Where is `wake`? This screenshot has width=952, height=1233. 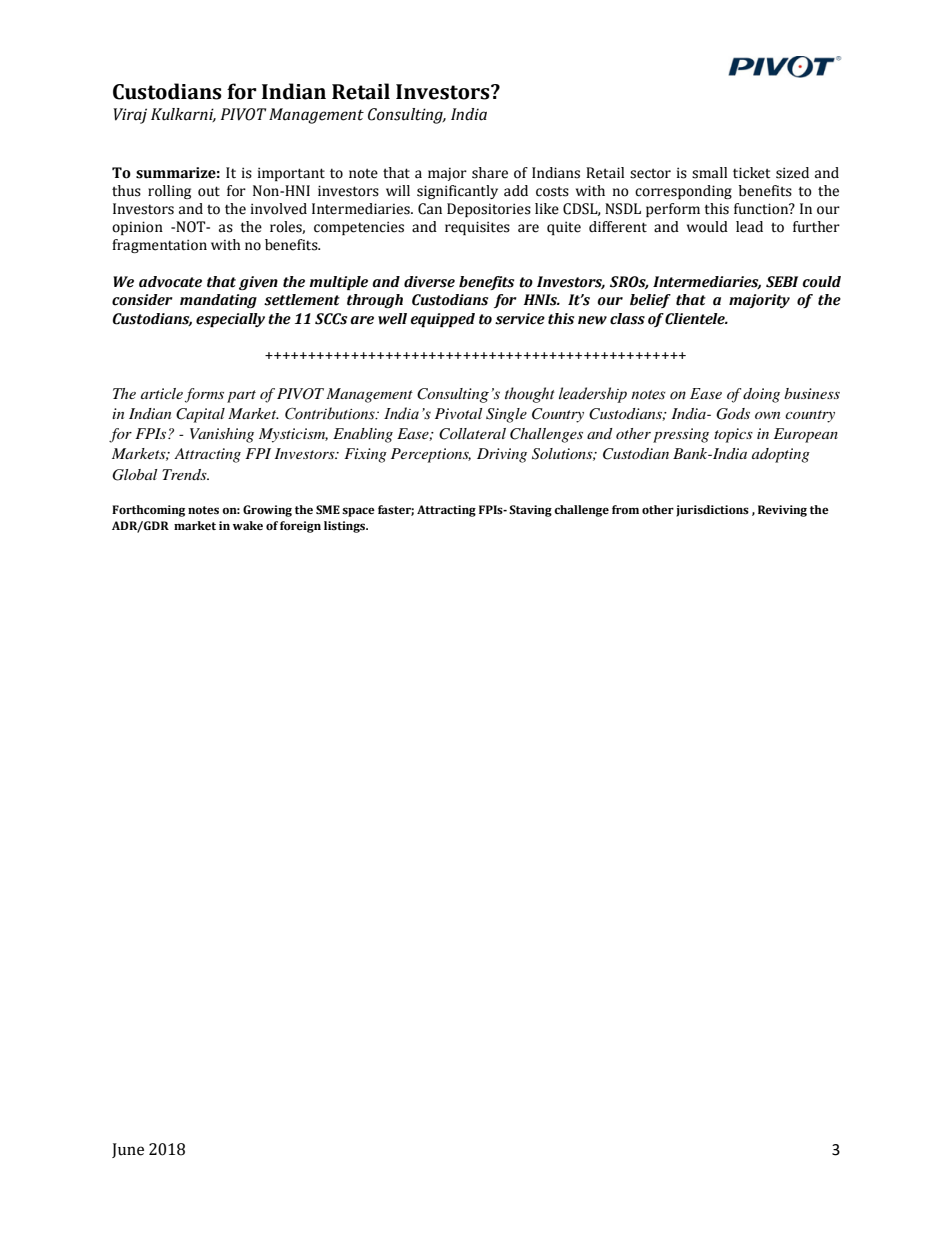 wake is located at coordinates (248, 525).
